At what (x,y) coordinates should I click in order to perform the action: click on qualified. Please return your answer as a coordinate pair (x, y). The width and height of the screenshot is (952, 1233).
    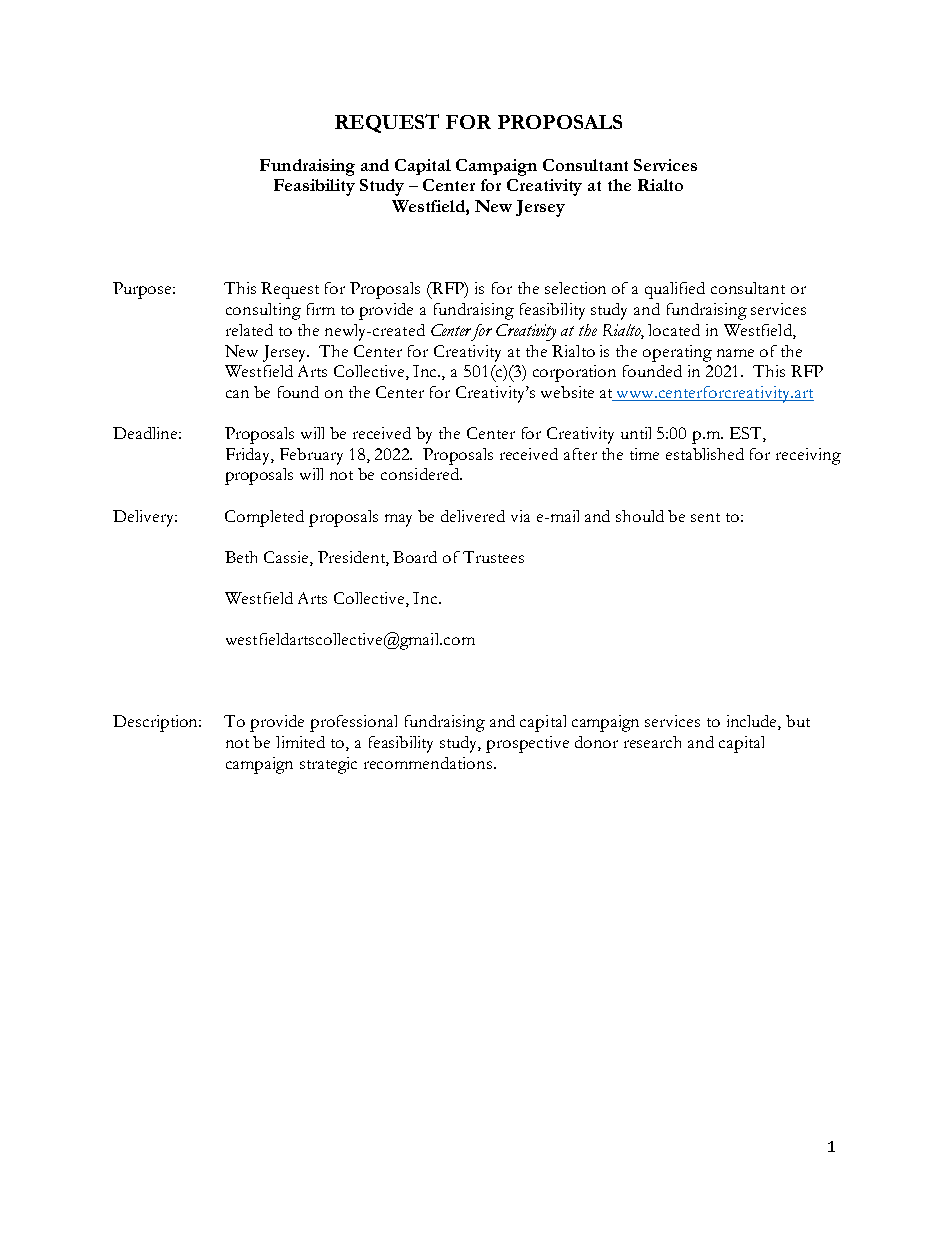
    Looking at the image, I should click on (675, 290).
